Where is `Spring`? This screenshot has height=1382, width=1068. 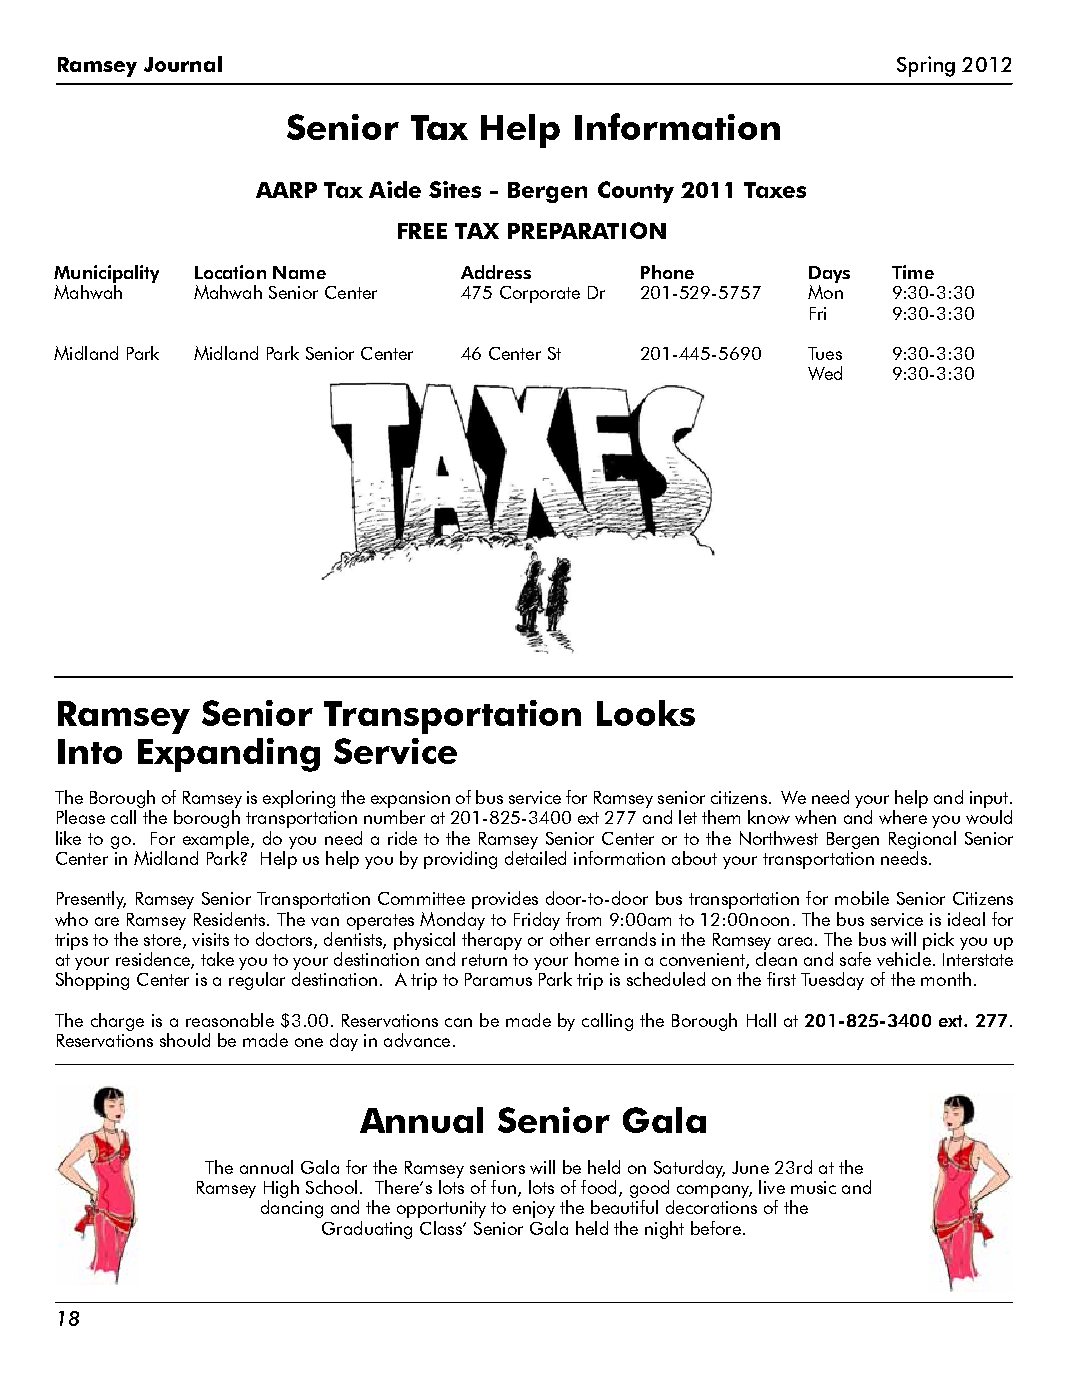
Spring is located at coordinates (926, 66).
